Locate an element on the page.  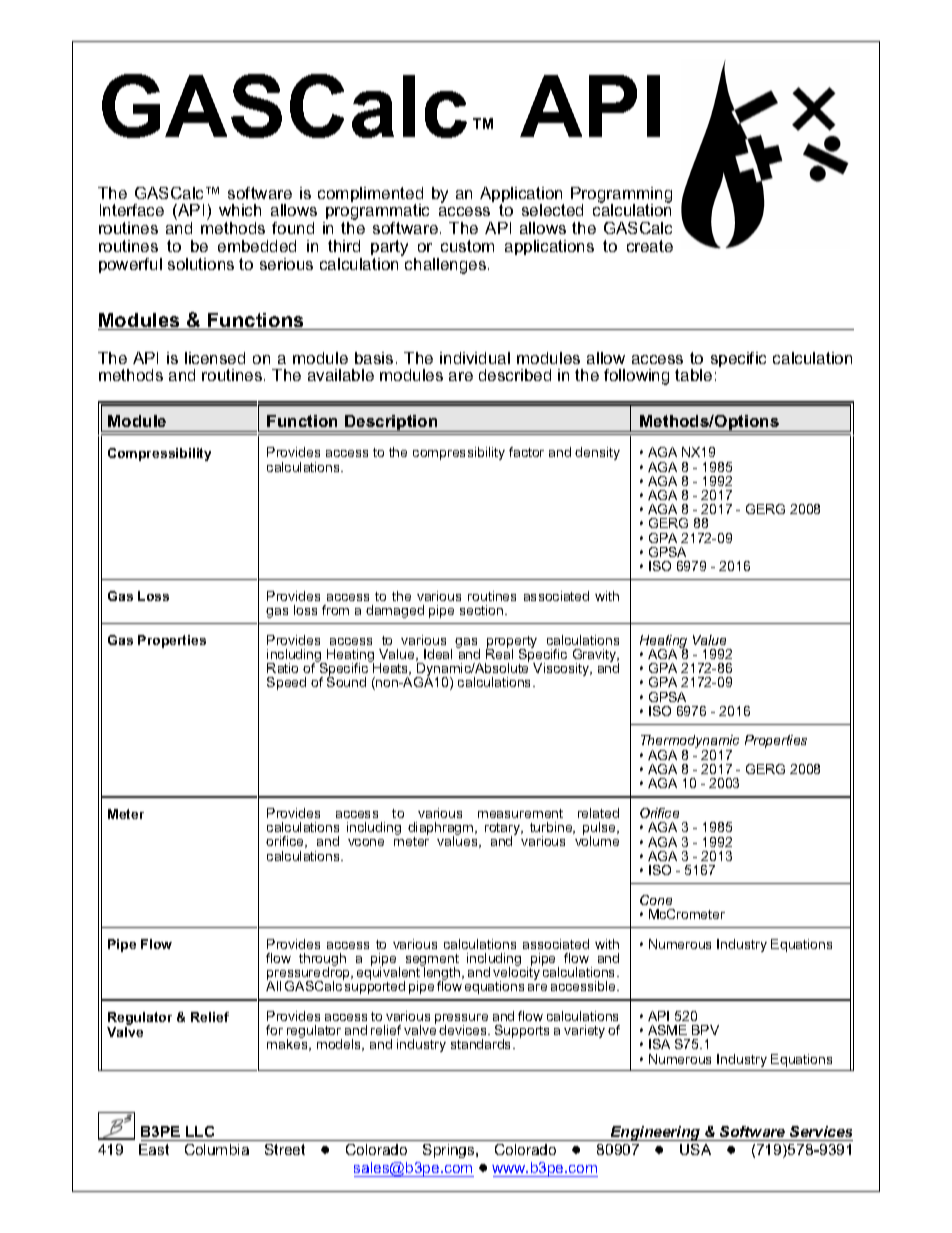
create is located at coordinates (650, 246).
